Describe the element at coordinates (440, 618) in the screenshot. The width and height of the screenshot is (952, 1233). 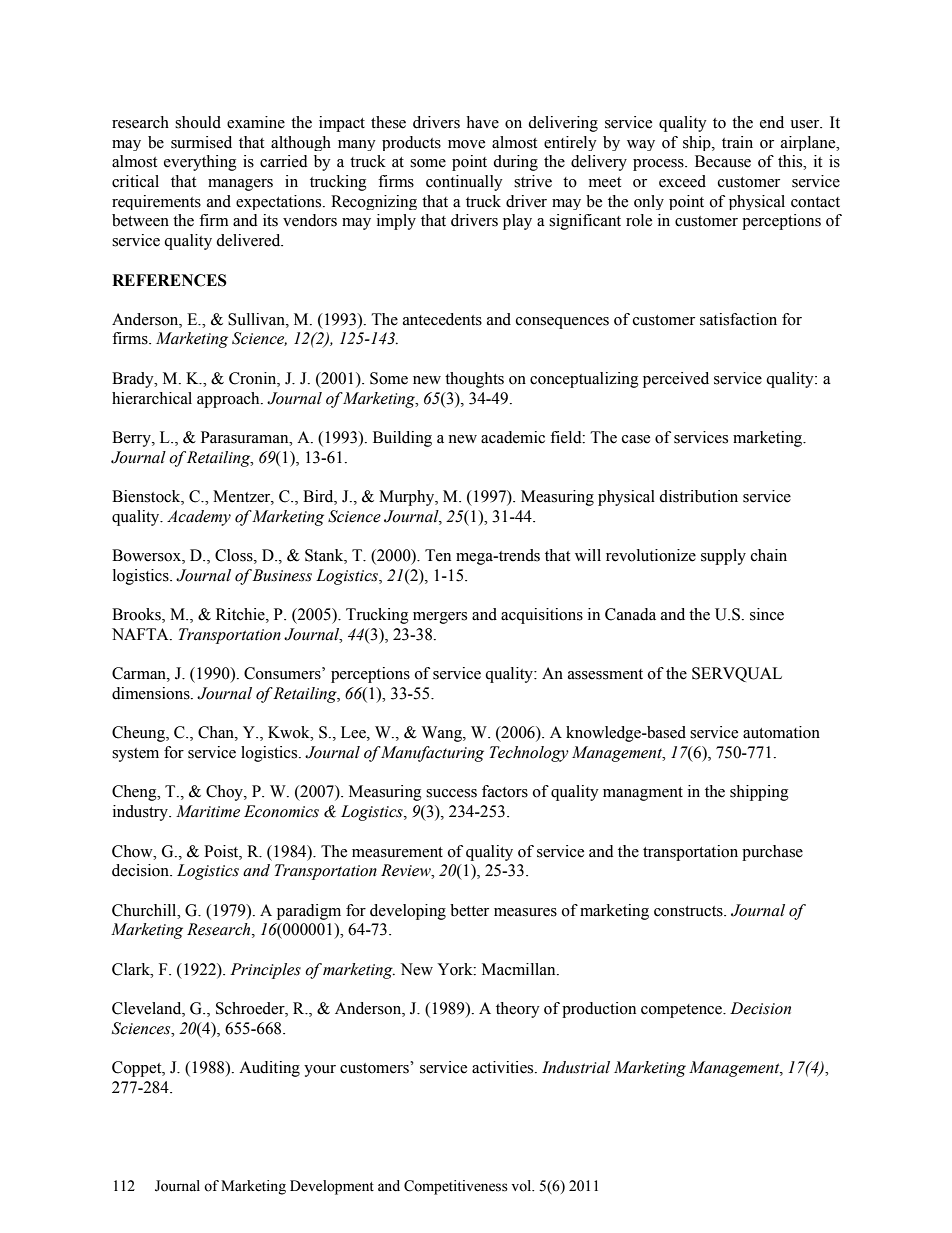
I see `mergers` at that location.
